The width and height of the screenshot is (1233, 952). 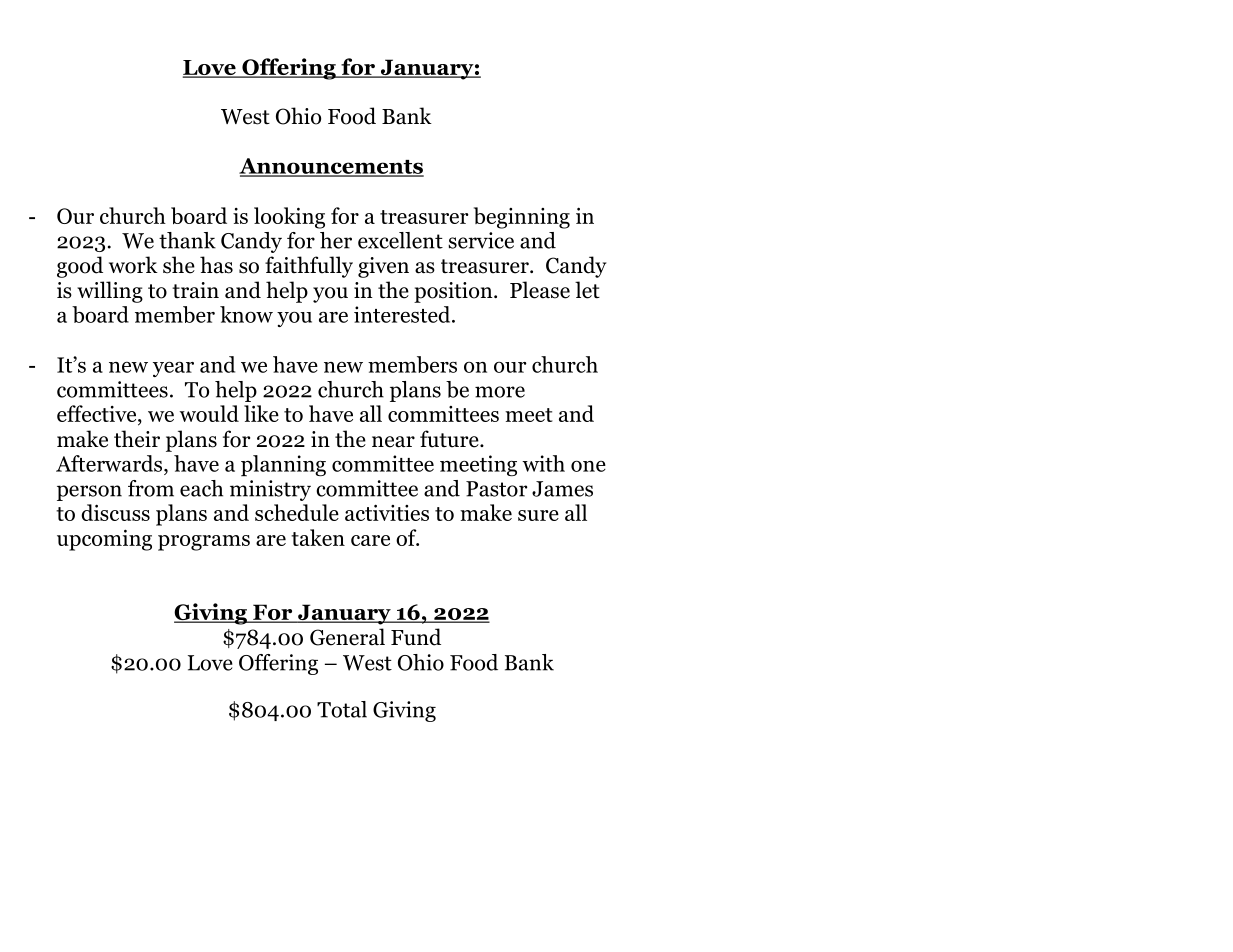 What do you see at coordinates (331, 167) in the screenshot?
I see `Announcements` at bounding box center [331, 167].
